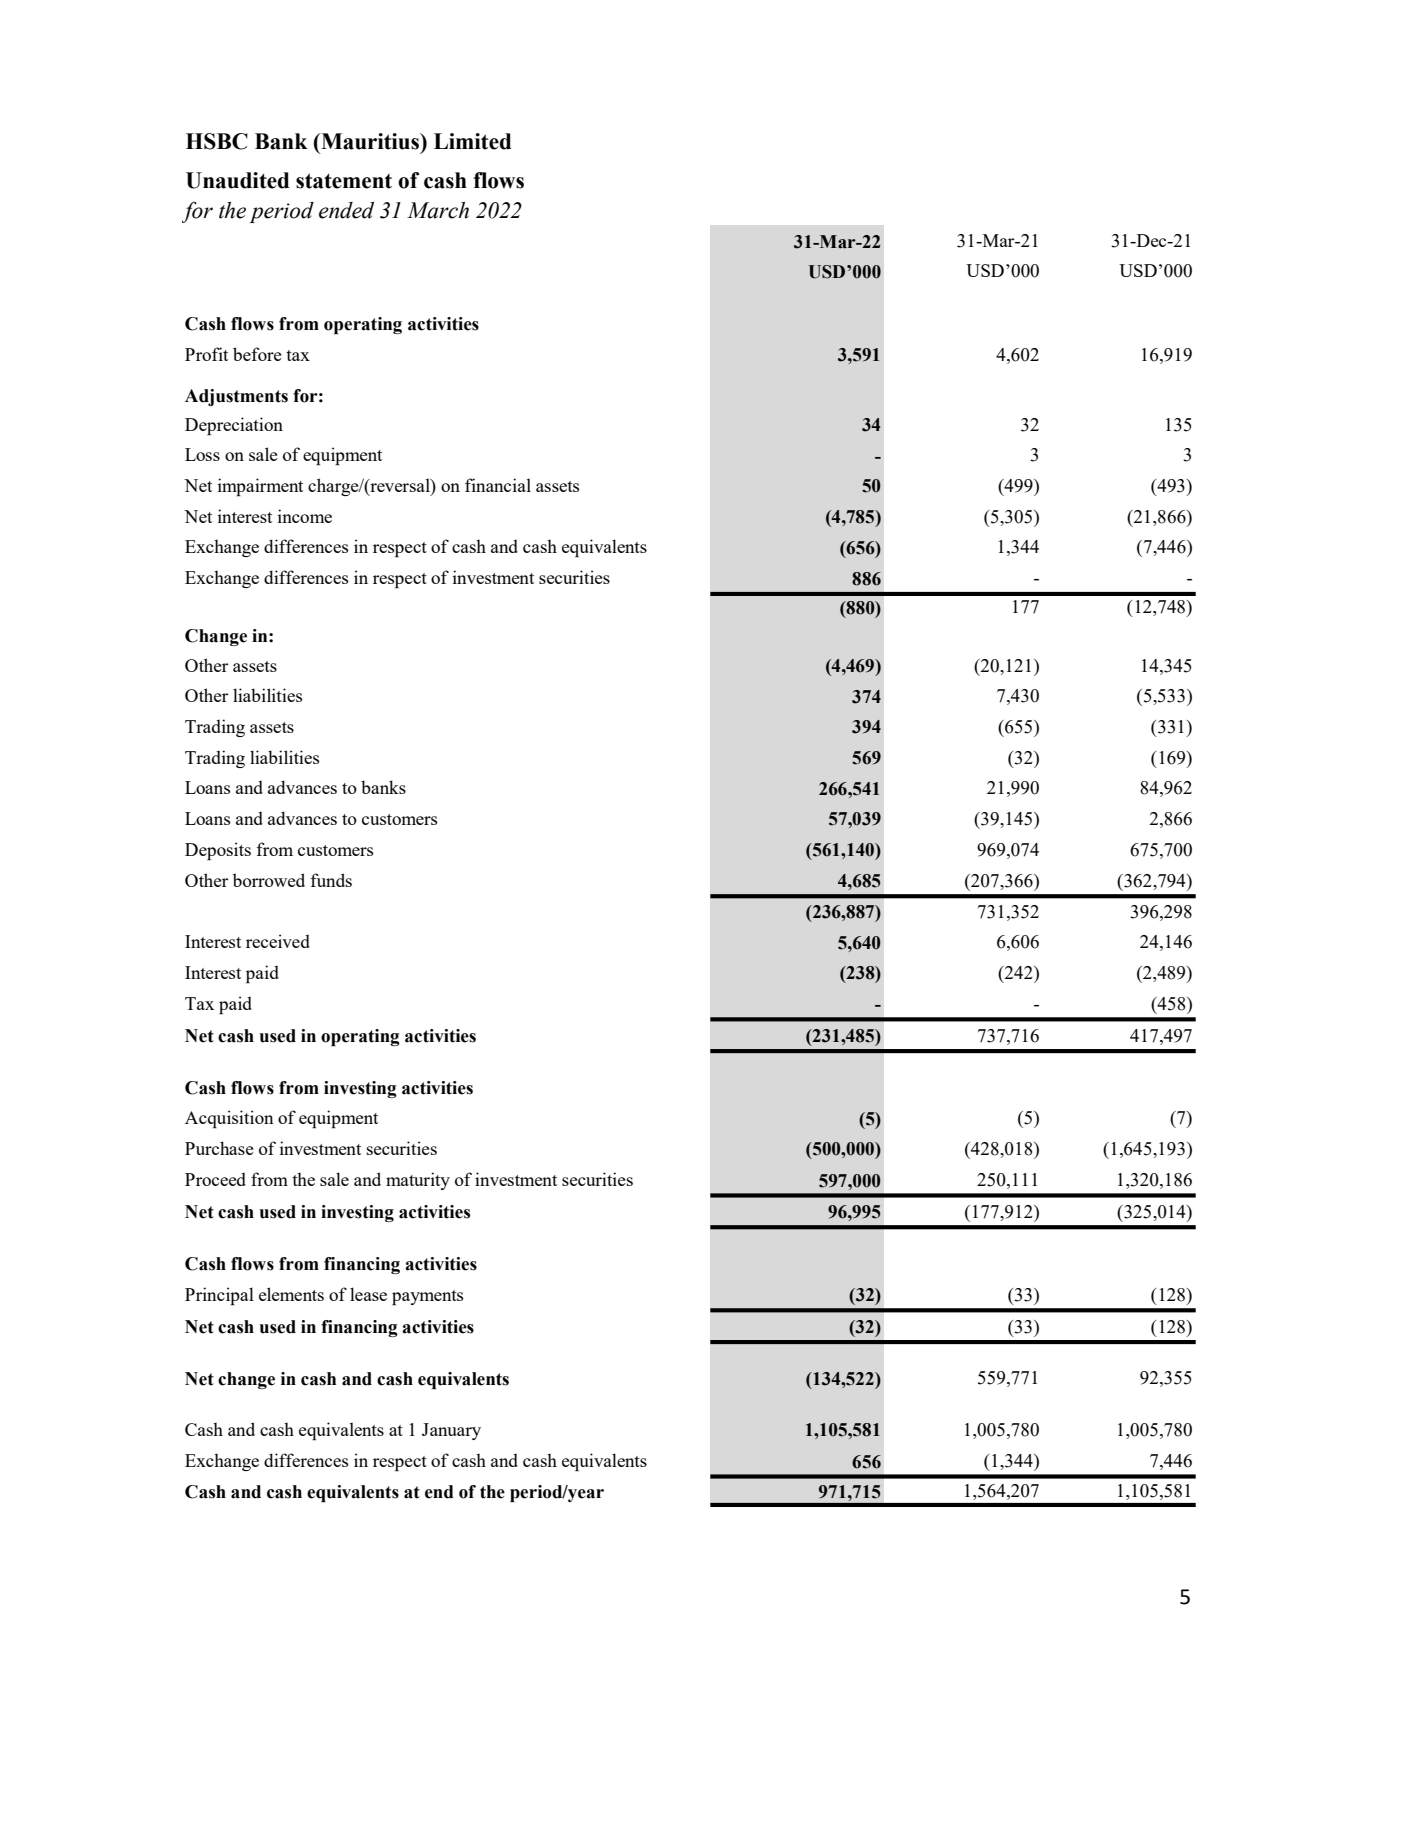  Describe the element at coordinates (344, 181) in the screenshot. I see `statement` at that location.
